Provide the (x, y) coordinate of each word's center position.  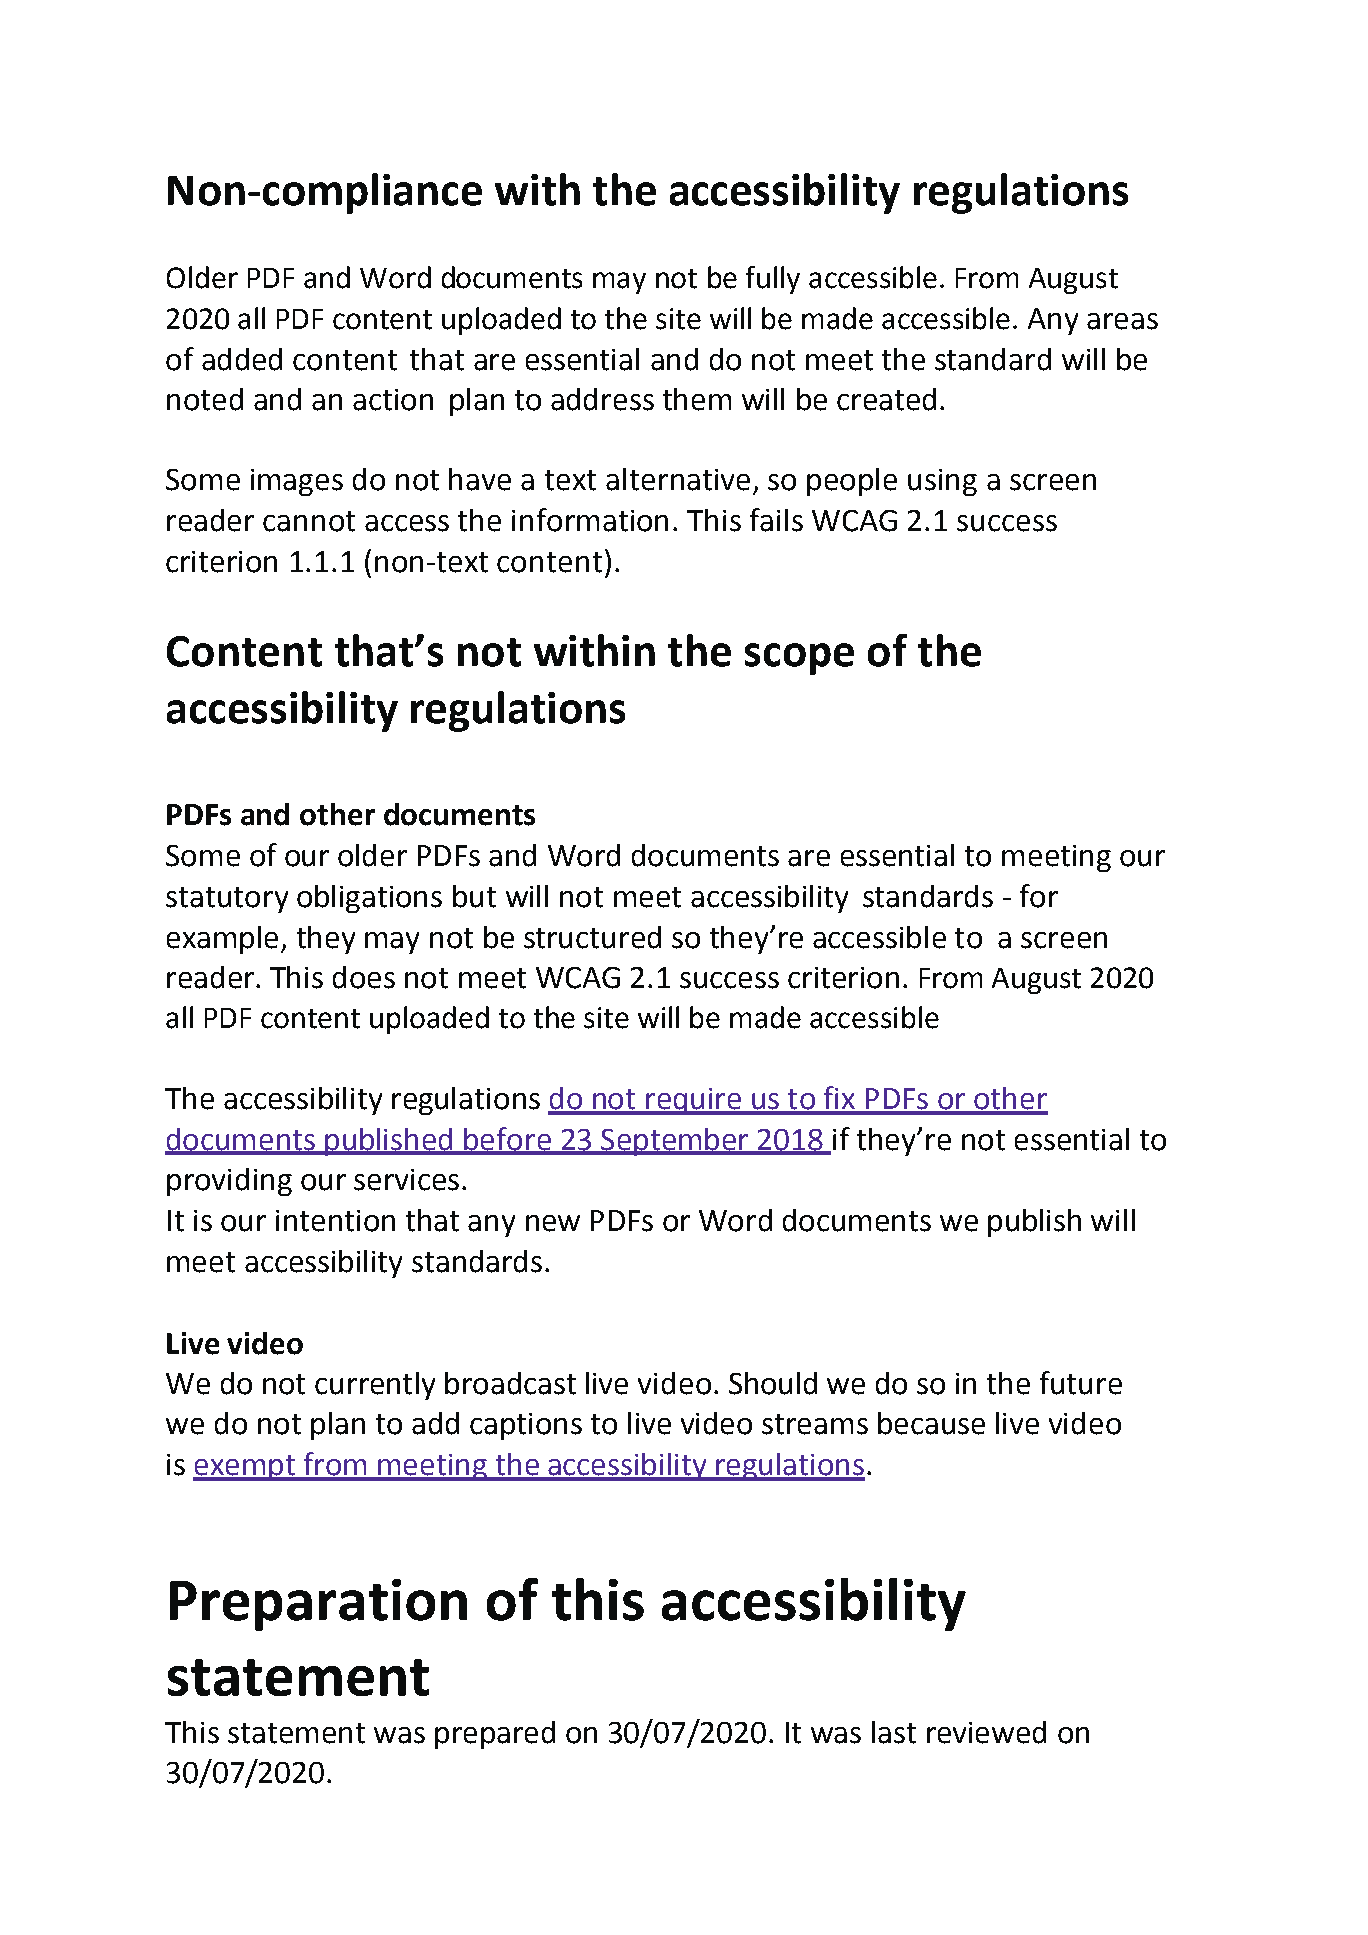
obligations (369, 899)
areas (1122, 321)
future (1081, 1383)
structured (592, 937)
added (242, 359)
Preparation (318, 1605)
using (942, 482)
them (697, 399)
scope (799, 659)
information (590, 520)
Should (773, 1383)
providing (229, 1182)
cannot (309, 521)
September (675, 1142)
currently (375, 1386)
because (931, 1423)
